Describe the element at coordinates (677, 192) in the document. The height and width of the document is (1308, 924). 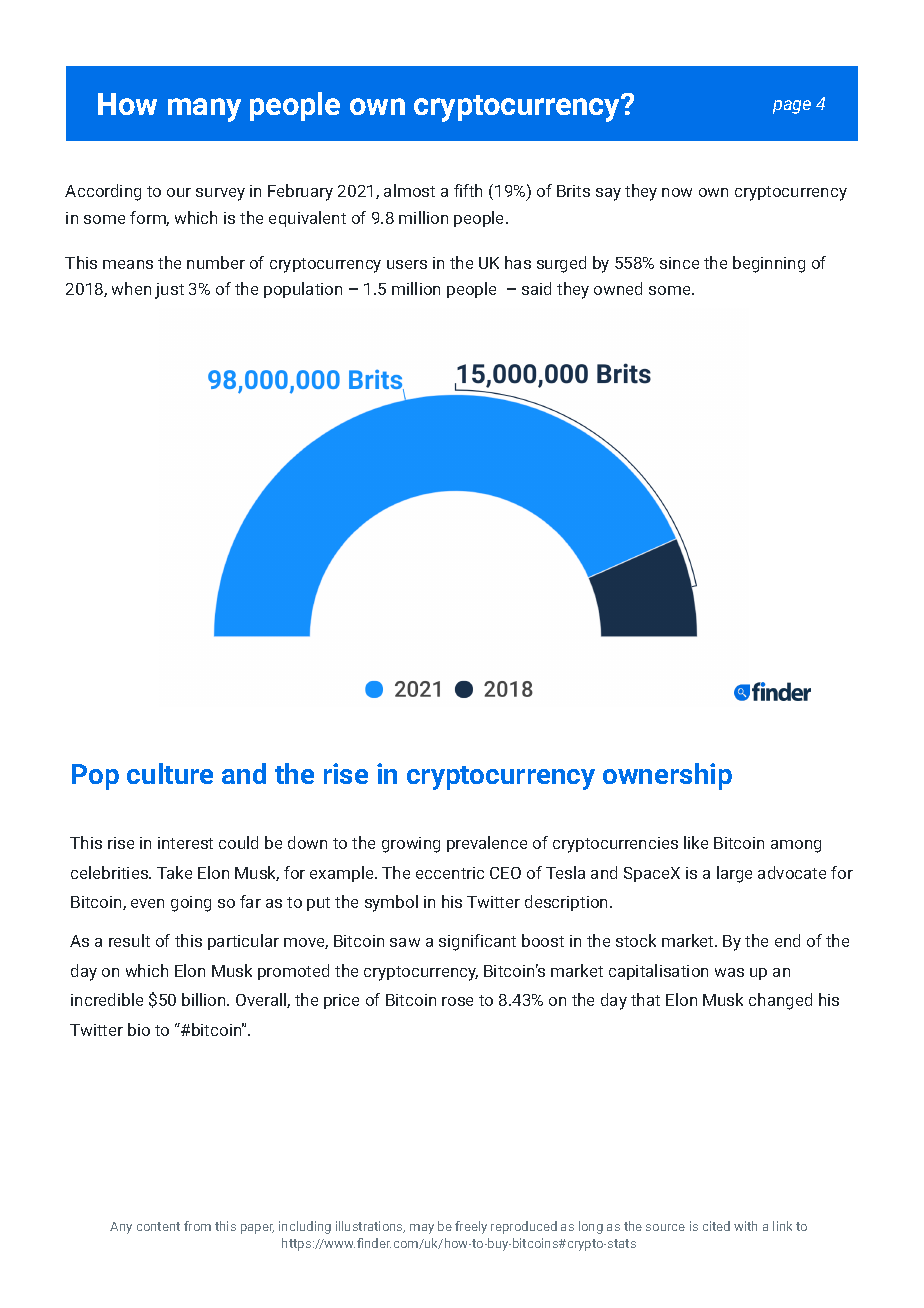
I see `now` at that location.
